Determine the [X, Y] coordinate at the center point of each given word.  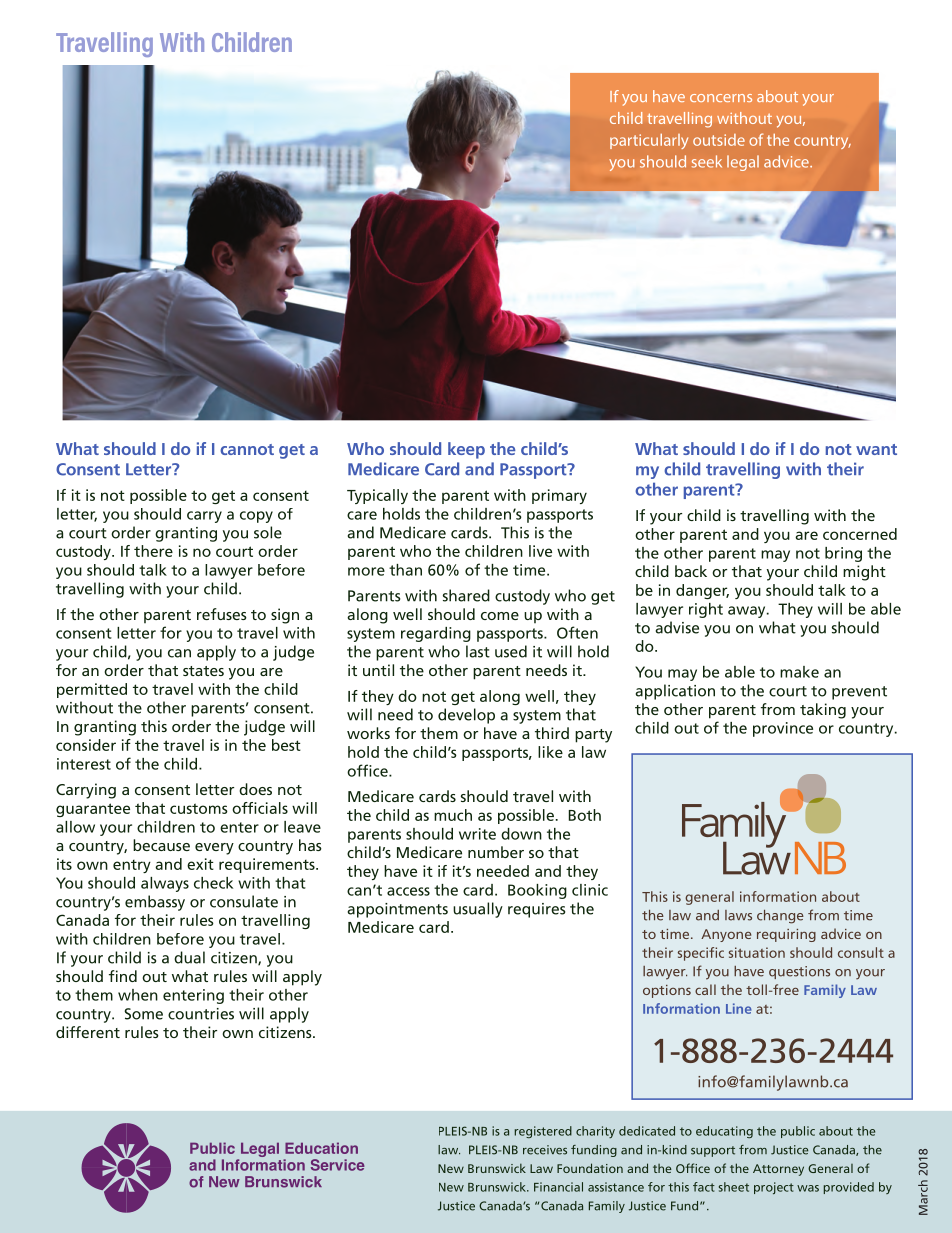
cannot [247, 449]
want [876, 449]
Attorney [778, 1170]
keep [466, 450]
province [783, 729]
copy [256, 517]
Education [321, 1148]
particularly [649, 141]
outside [719, 140]
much [453, 815]
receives [545, 1150]
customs [199, 808]
